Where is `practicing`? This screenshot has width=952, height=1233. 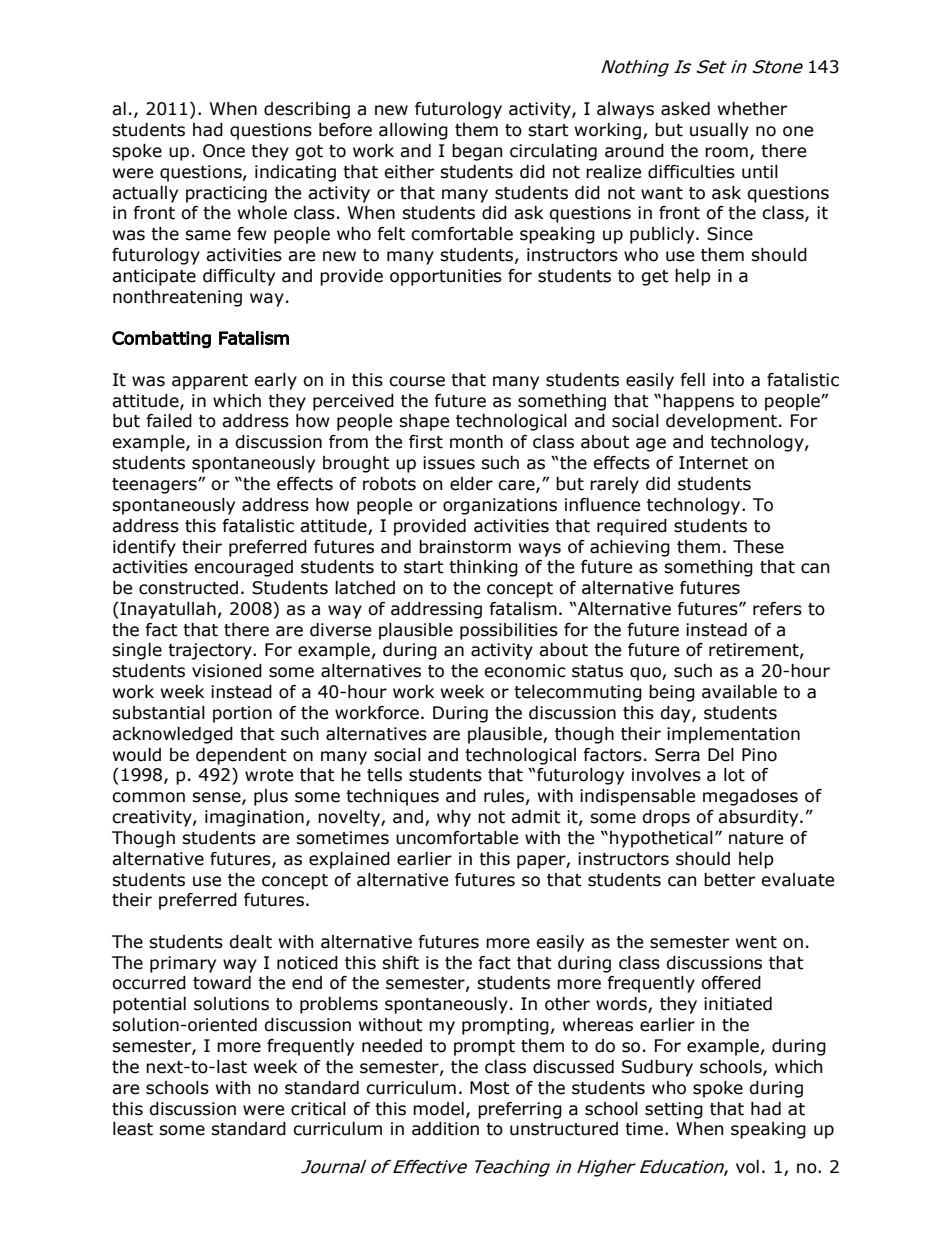 practicing is located at coordinates (226, 194).
